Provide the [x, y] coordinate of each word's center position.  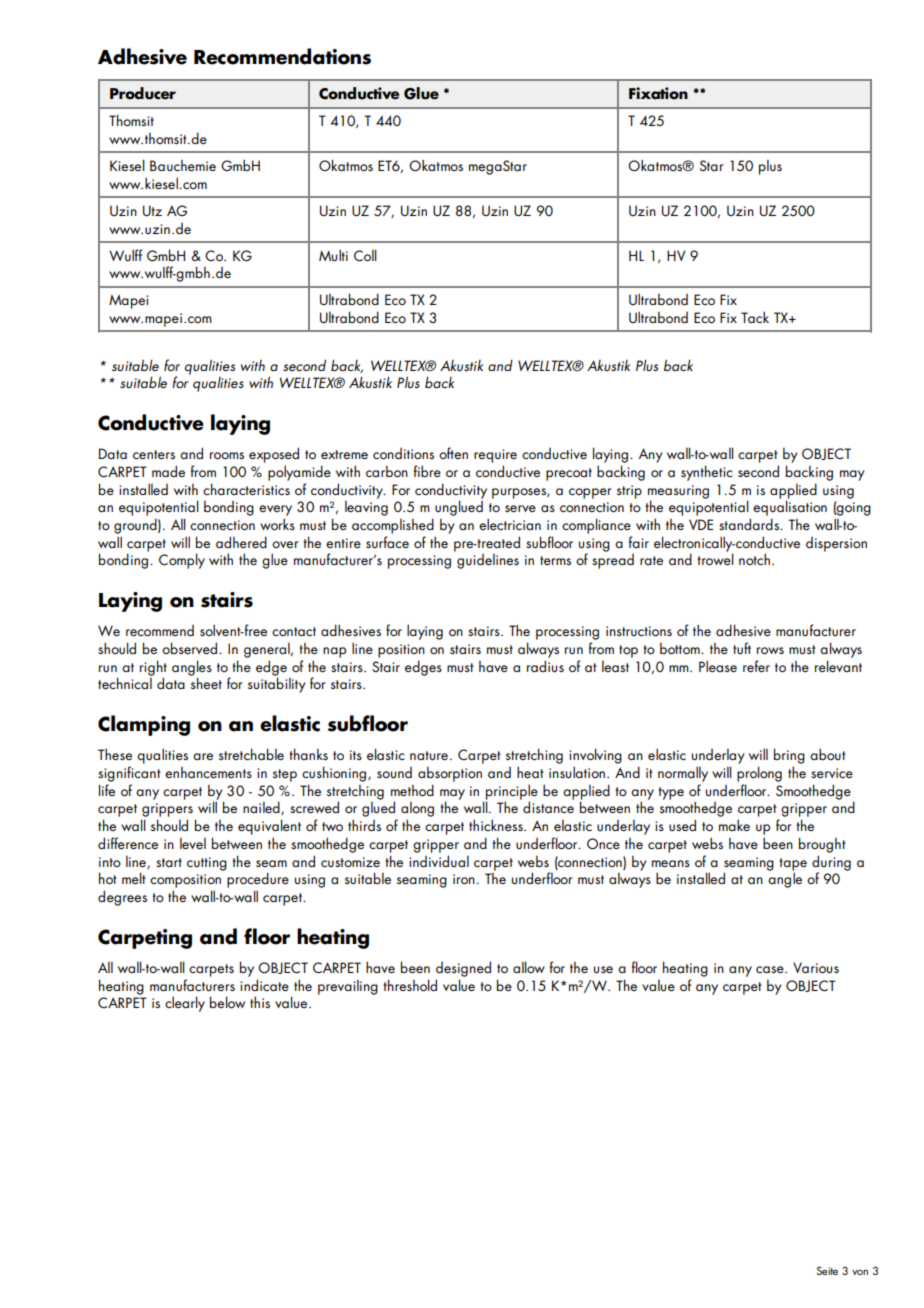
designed [463, 969]
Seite [827, 1270]
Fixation [658, 93]
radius [545, 666]
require [495, 456]
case [771, 969]
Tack [755, 317]
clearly [185, 1004]
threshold [410, 985]
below [227, 1002]
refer [756, 666]
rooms [227, 455]
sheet [206, 683]
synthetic [707, 473]
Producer [143, 93]
